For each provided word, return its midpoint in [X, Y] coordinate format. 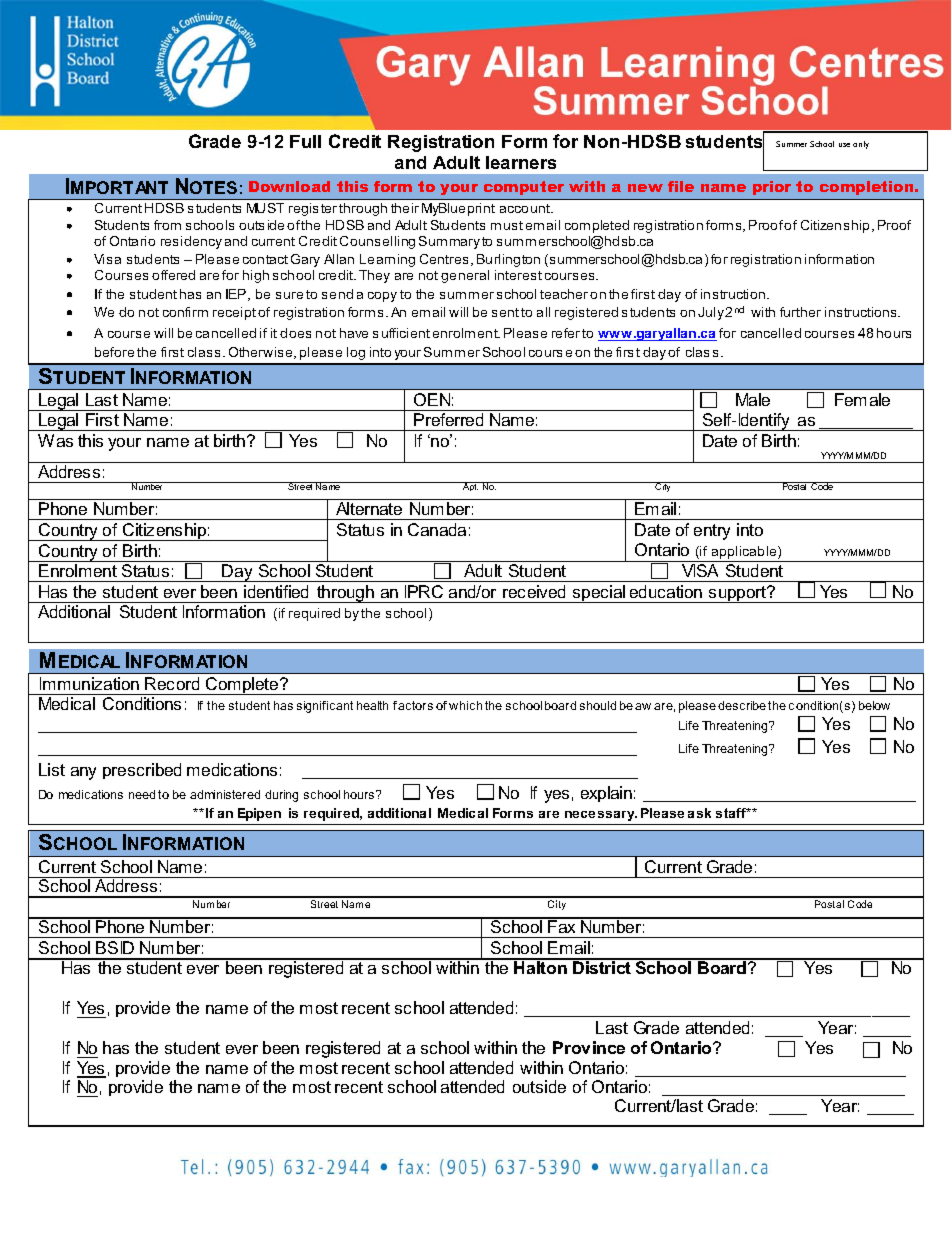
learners [521, 162]
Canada [437, 529]
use [844, 145]
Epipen [259, 814]
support [738, 594]
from [167, 225]
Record [172, 683]
